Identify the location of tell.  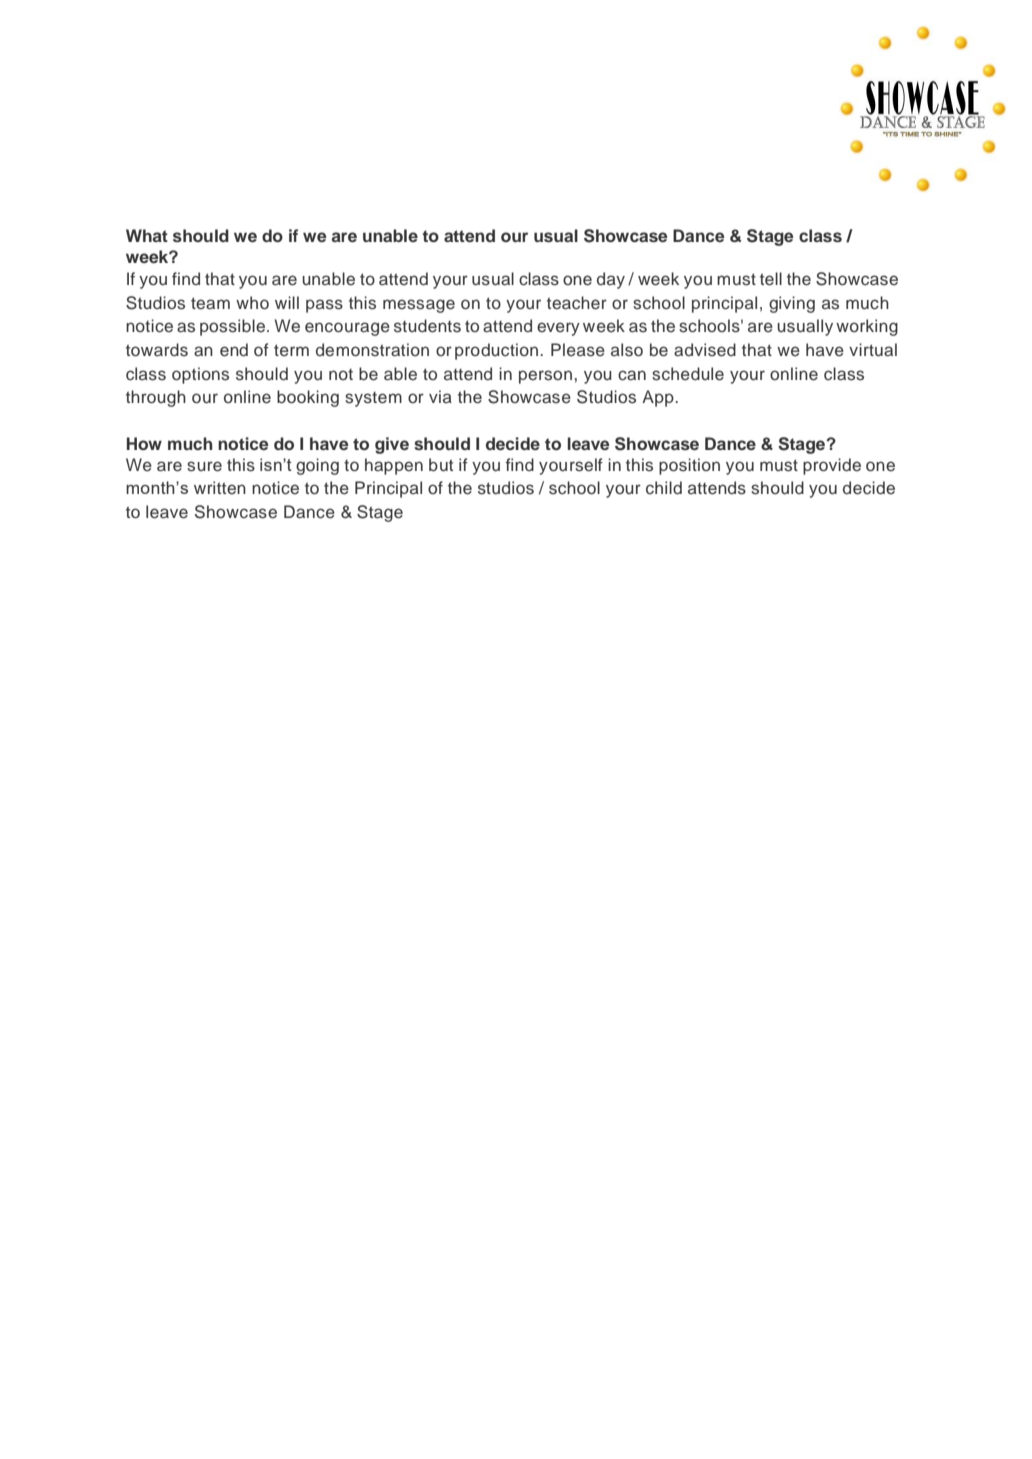
(771, 279).
